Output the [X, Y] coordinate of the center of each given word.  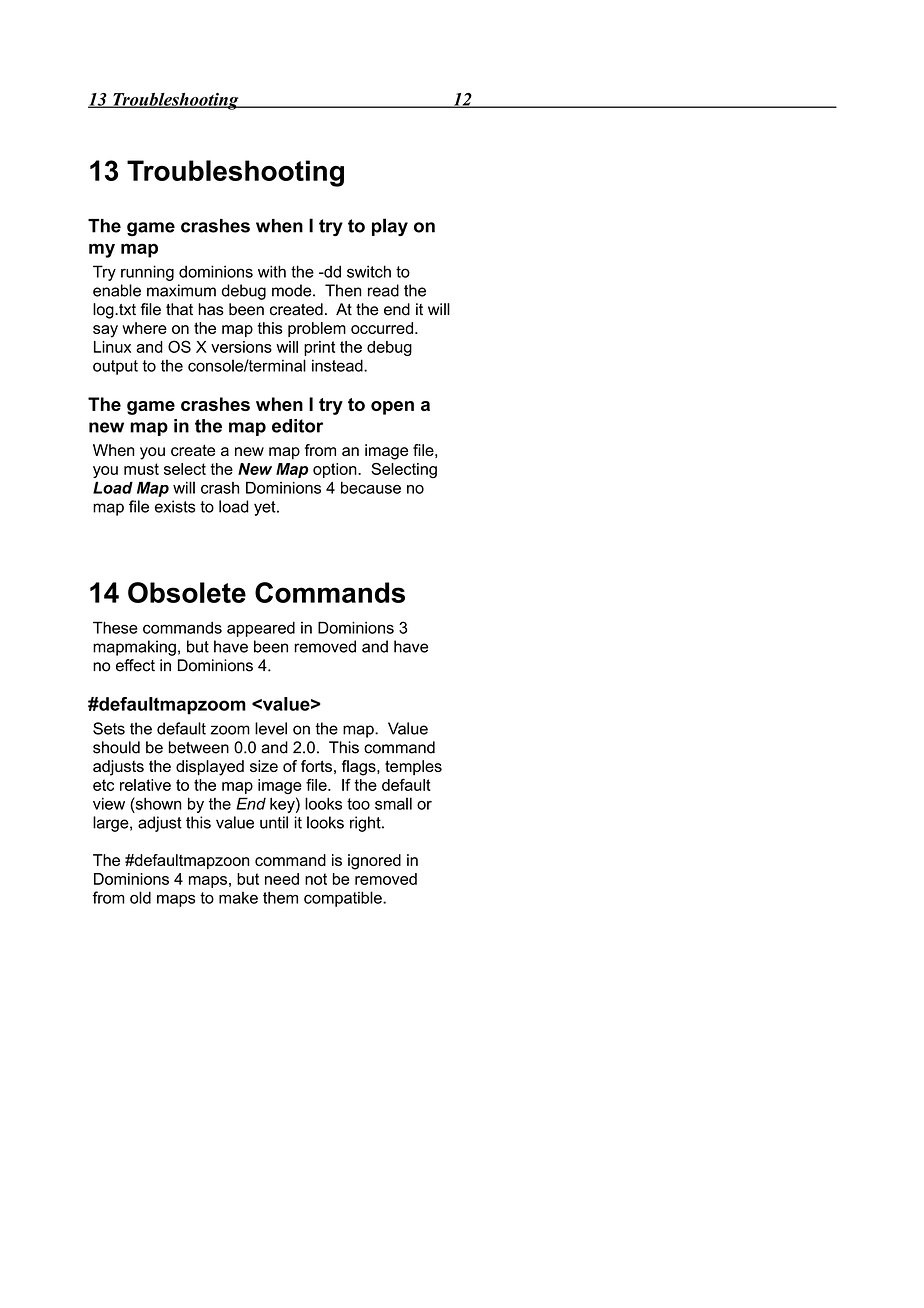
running [147, 273]
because [371, 488]
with [272, 271]
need [282, 879]
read [383, 290]
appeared [261, 629]
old [140, 897]
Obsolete [187, 592]
